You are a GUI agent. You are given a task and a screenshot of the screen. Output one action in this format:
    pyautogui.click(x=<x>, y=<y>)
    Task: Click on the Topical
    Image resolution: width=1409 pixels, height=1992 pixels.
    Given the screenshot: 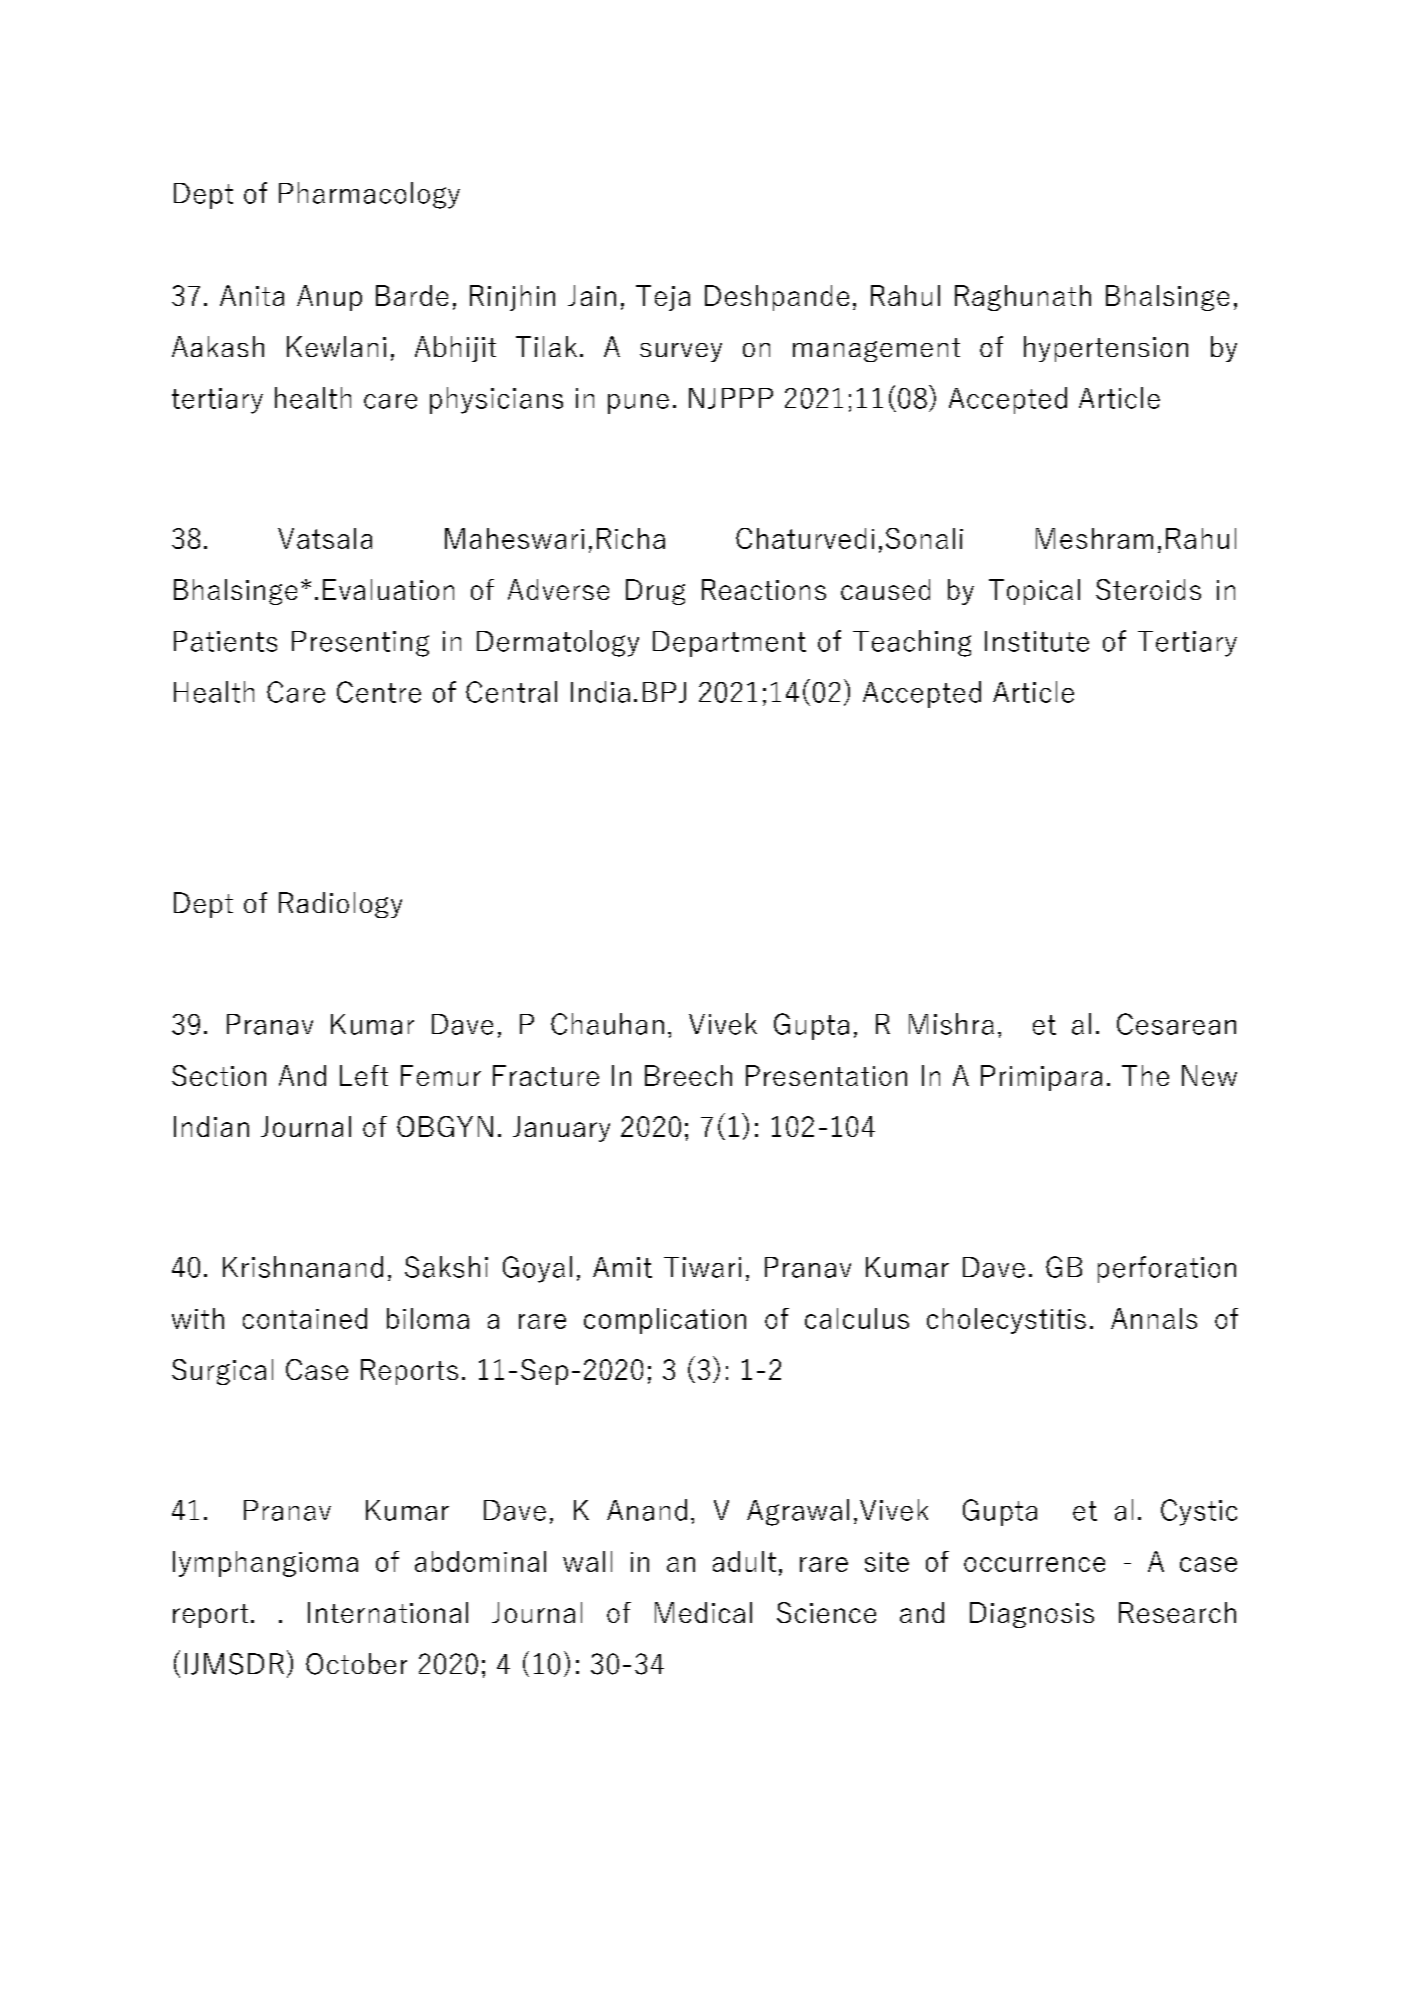 What is the action you would take?
    pyautogui.click(x=1034, y=592)
